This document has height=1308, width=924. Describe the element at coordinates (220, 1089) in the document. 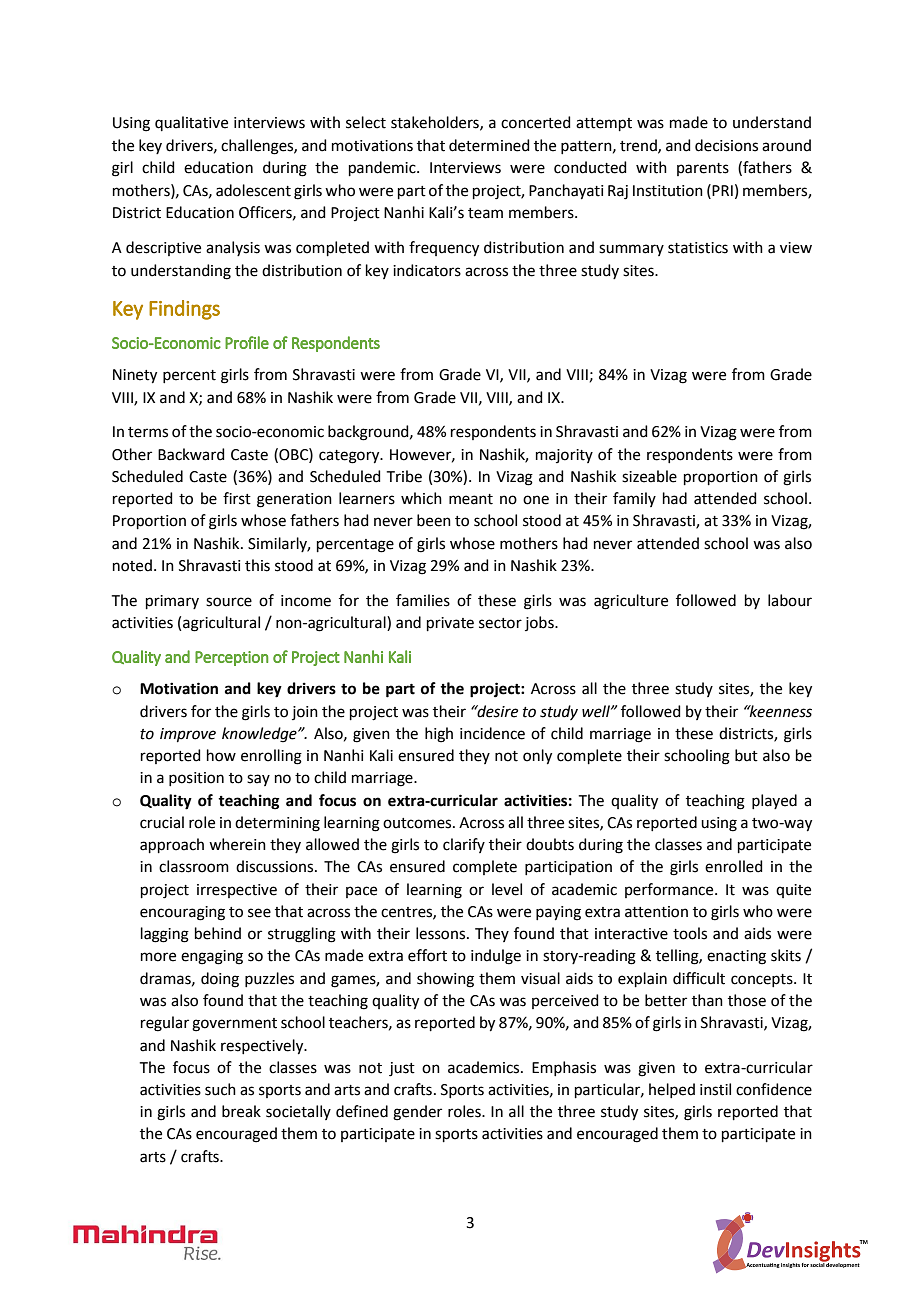

I see `such` at that location.
